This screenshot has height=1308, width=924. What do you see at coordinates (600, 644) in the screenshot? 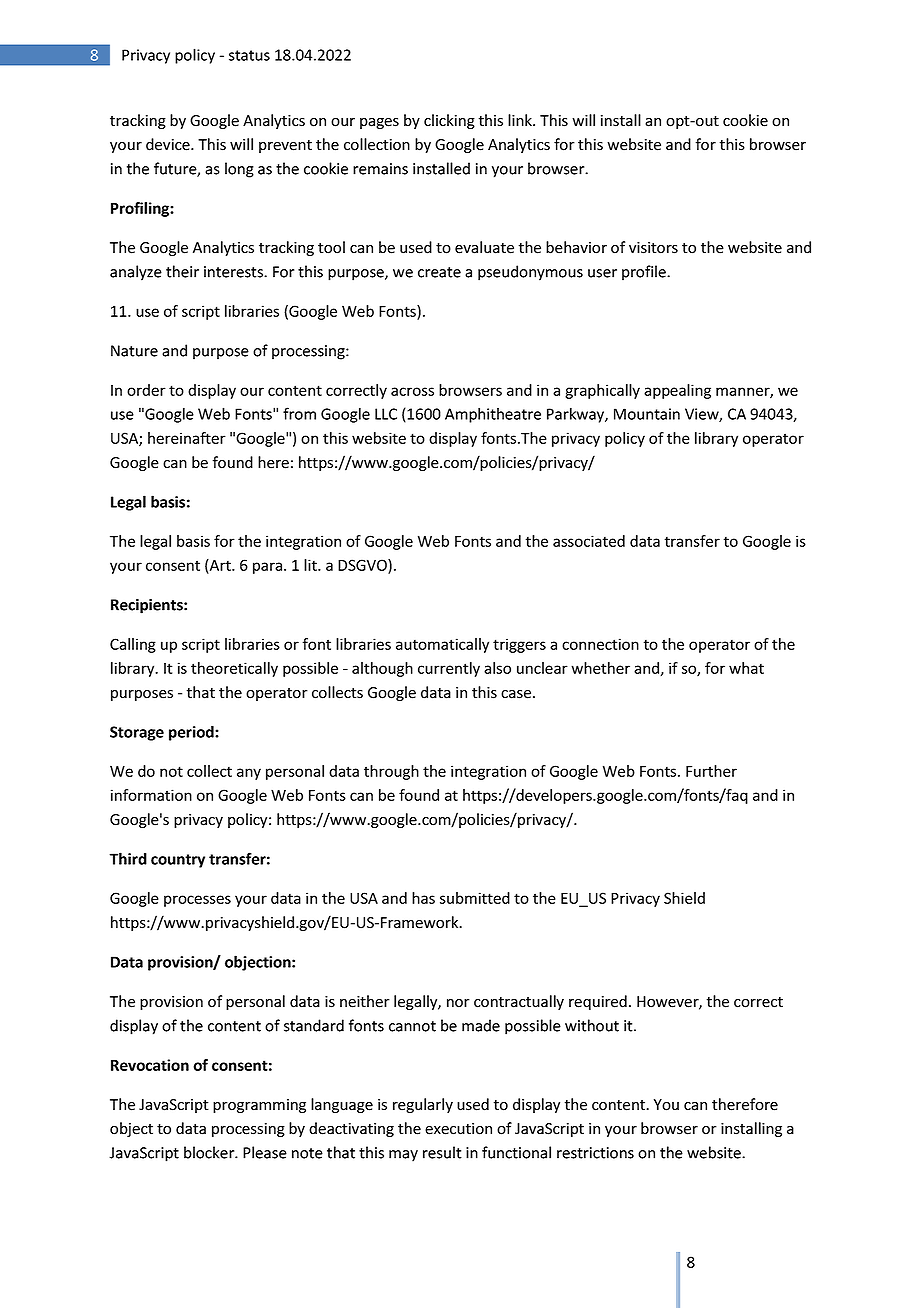
I see `connection` at bounding box center [600, 644].
